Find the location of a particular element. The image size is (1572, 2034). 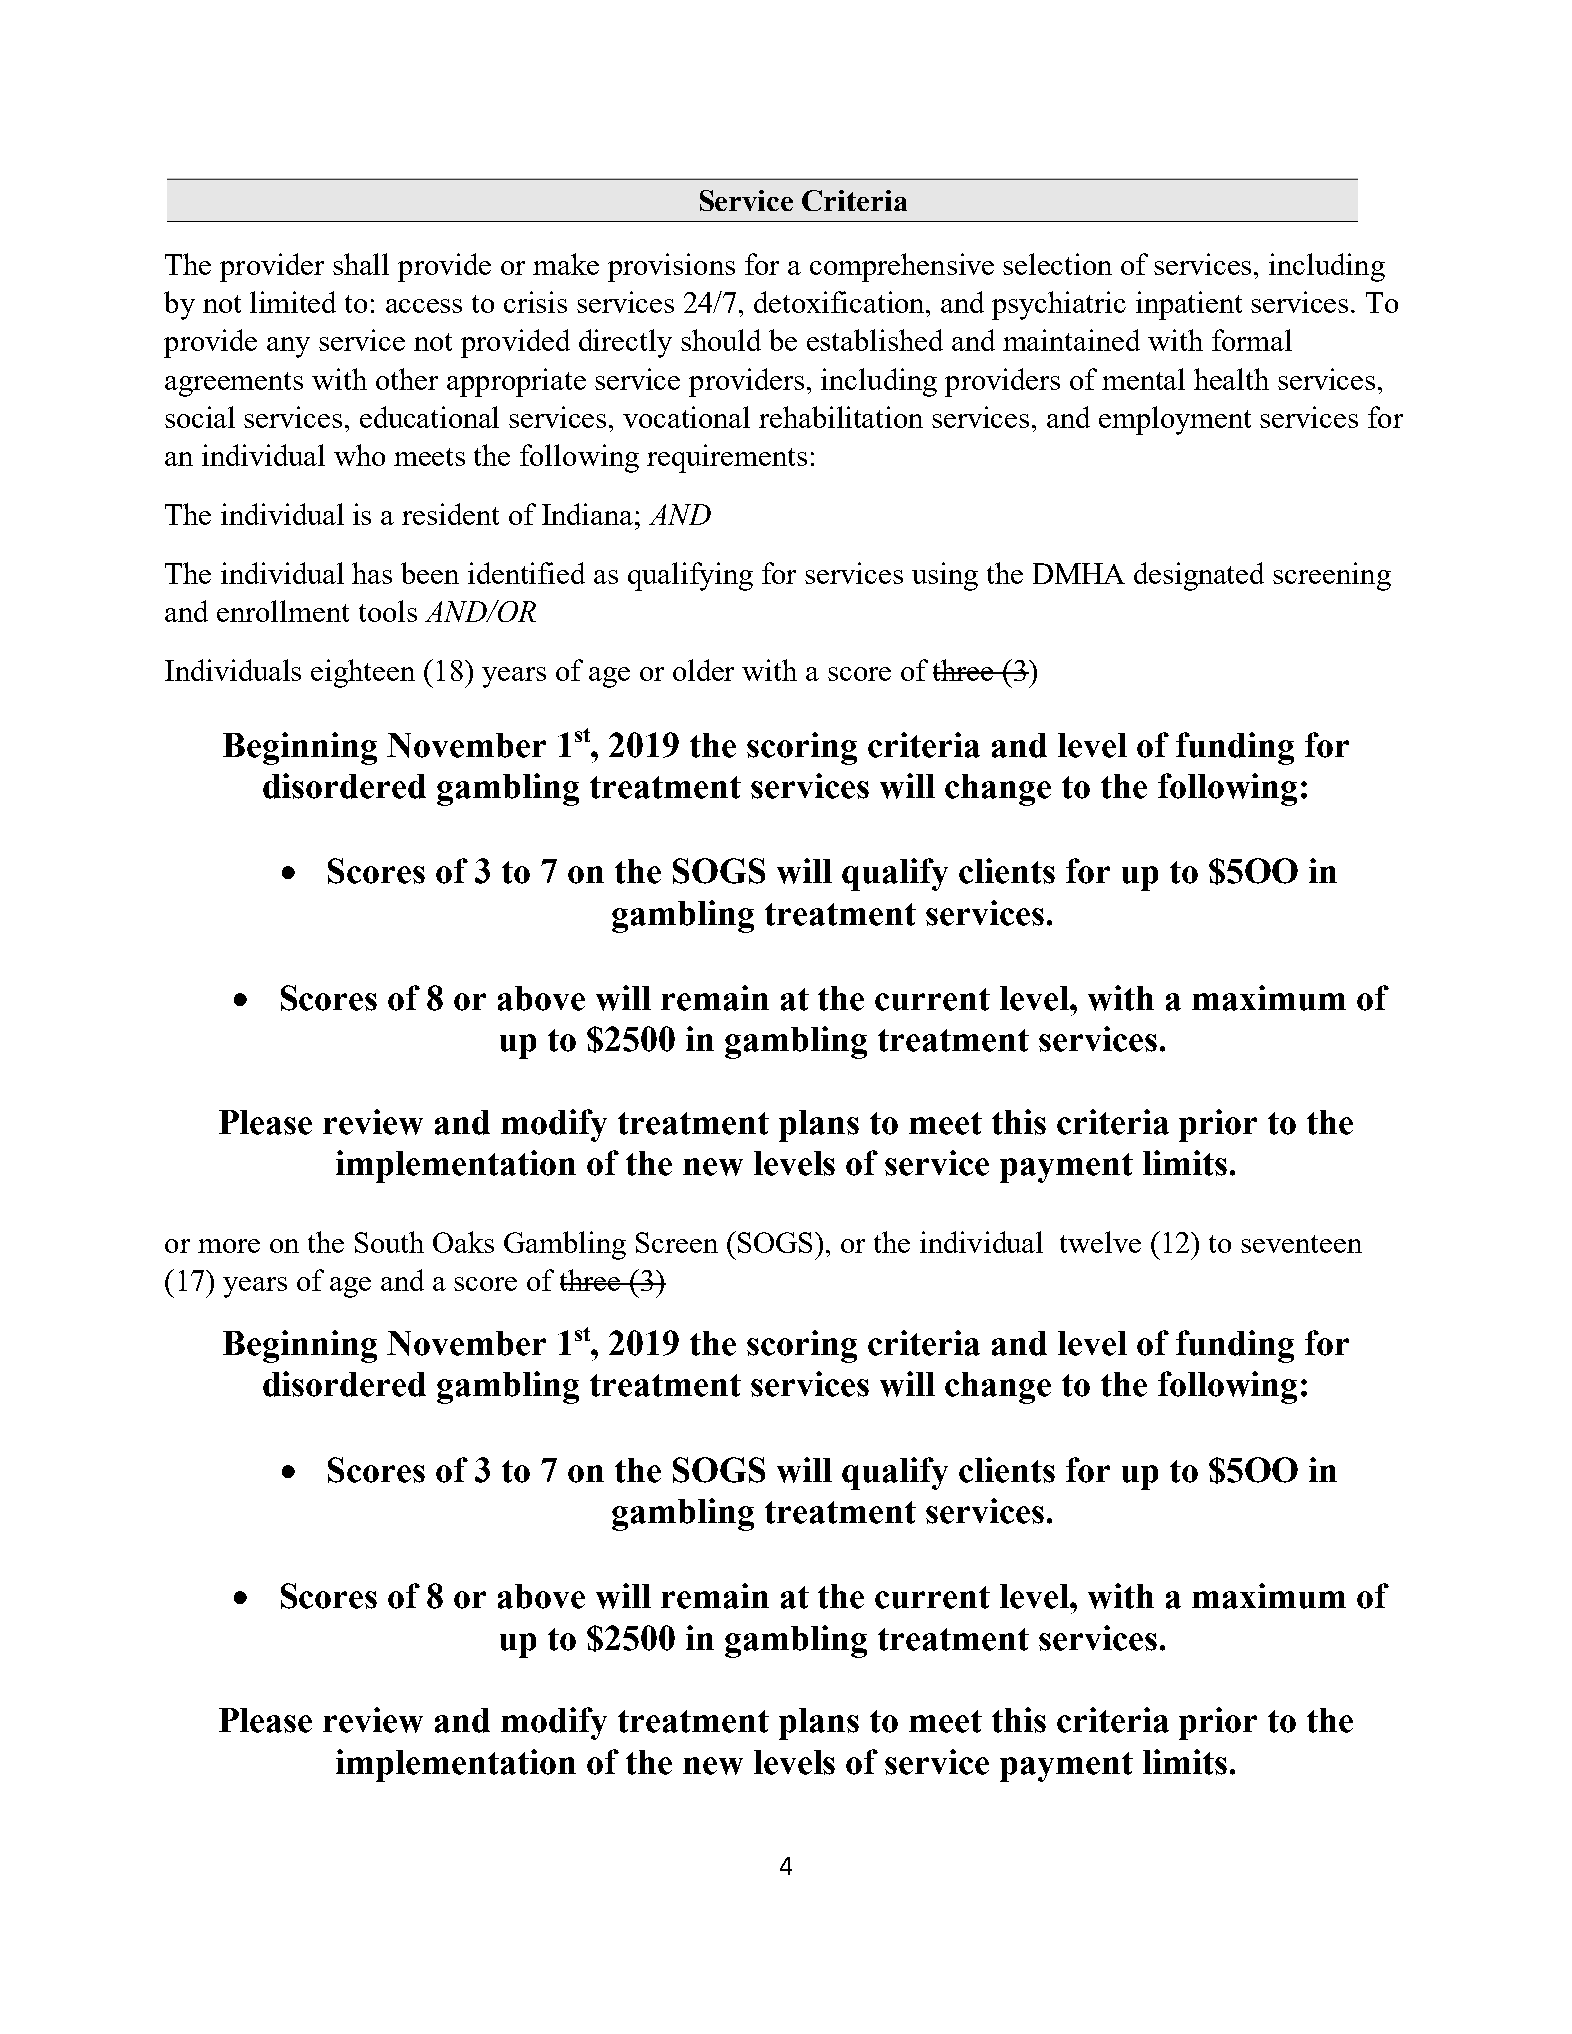

limited is located at coordinates (293, 302).
